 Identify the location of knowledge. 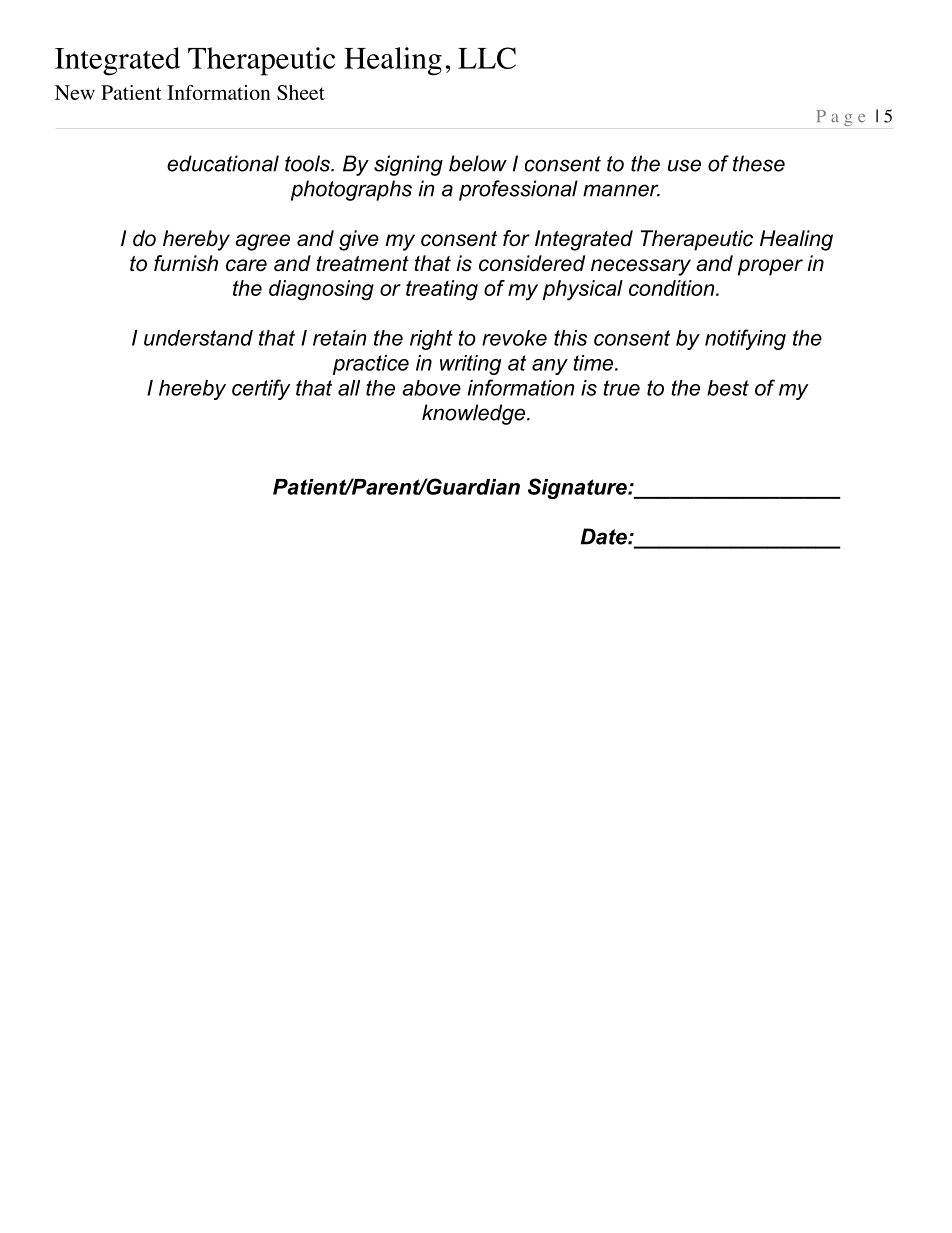
(475, 414).
